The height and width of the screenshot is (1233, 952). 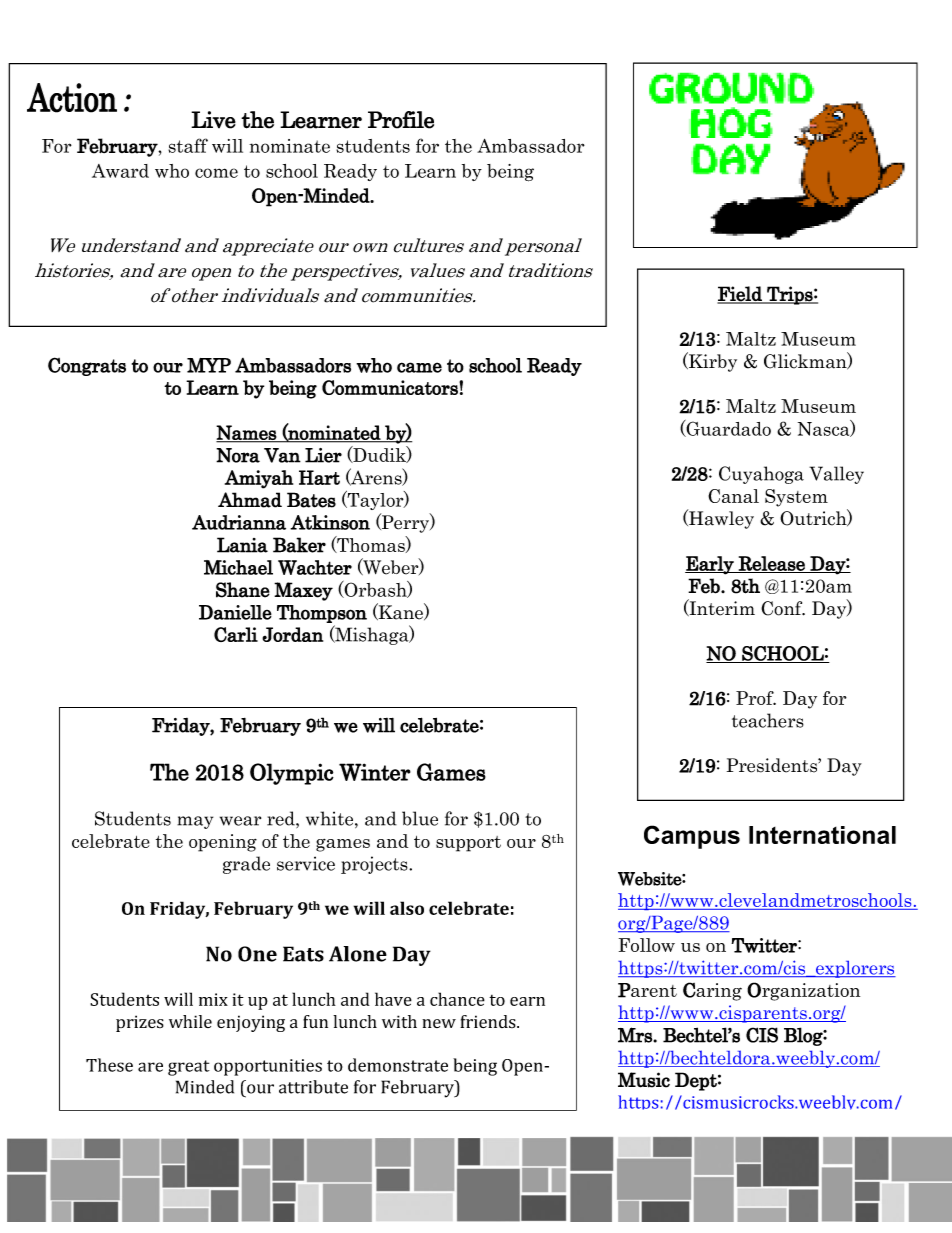 I want to click on teachers, so click(x=768, y=720).
